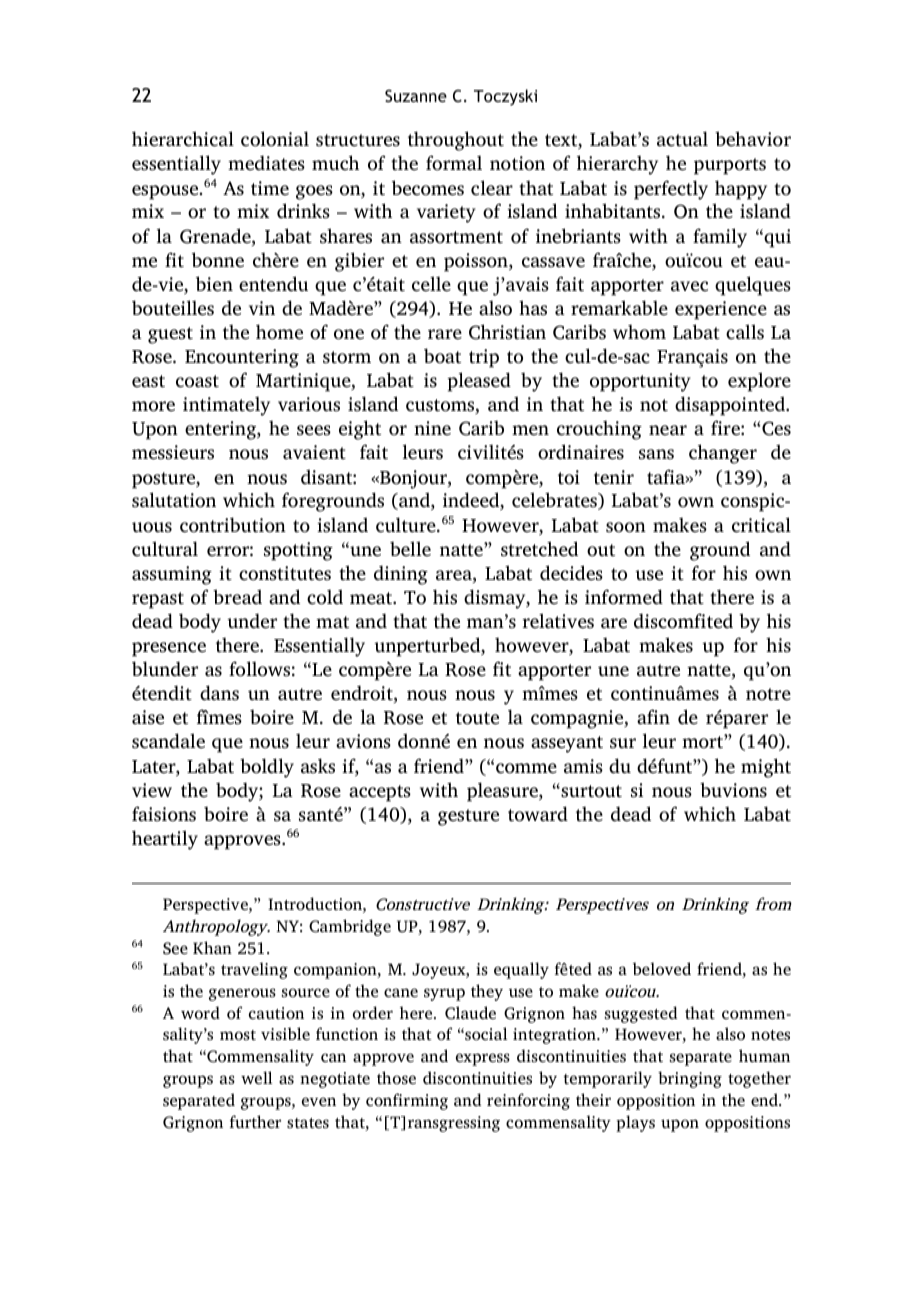  I want to click on might, so click(766, 768).
